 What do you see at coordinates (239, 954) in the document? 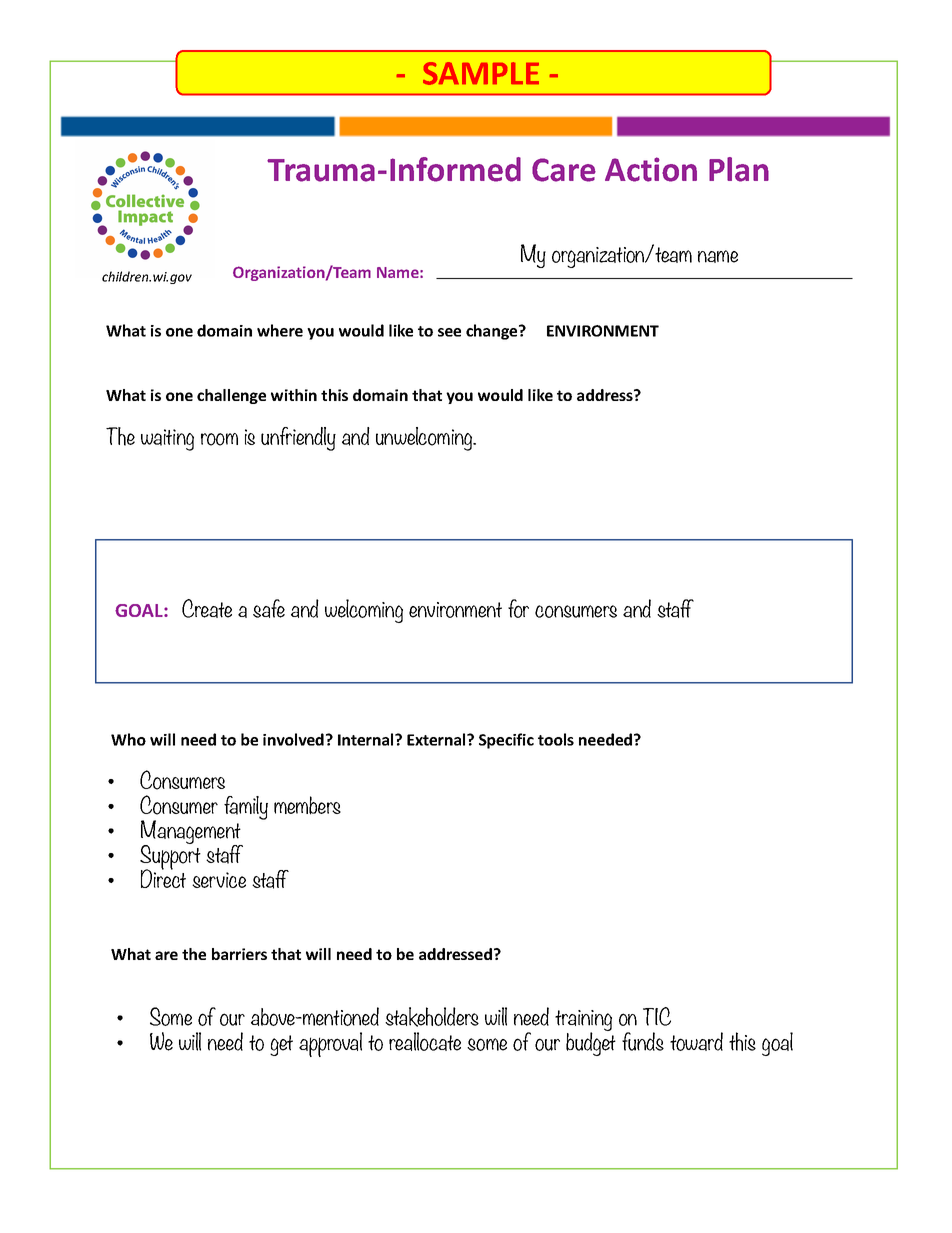
I see `barriers` at bounding box center [239, 954].
